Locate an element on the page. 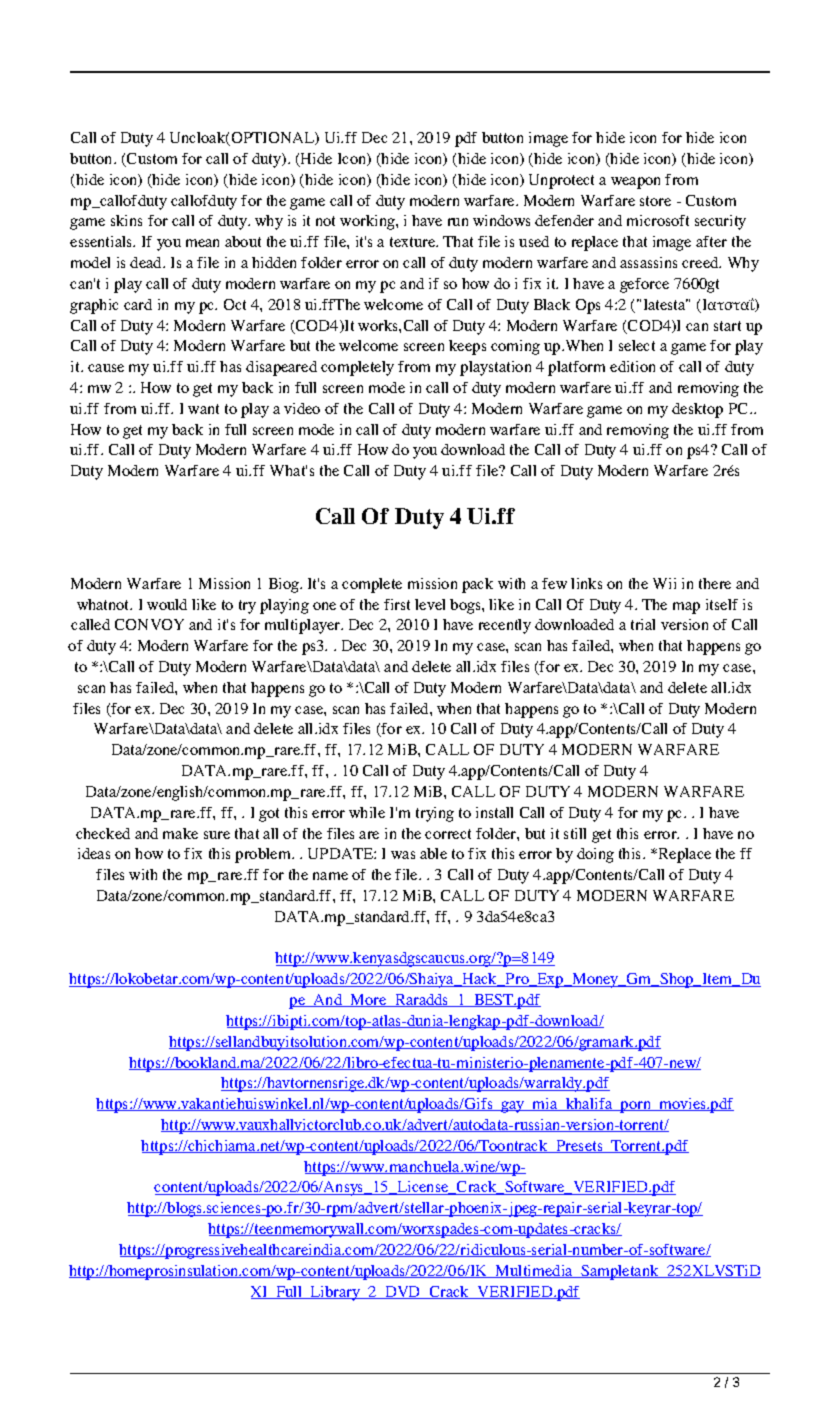  make is located at coordinates (180, 833).
